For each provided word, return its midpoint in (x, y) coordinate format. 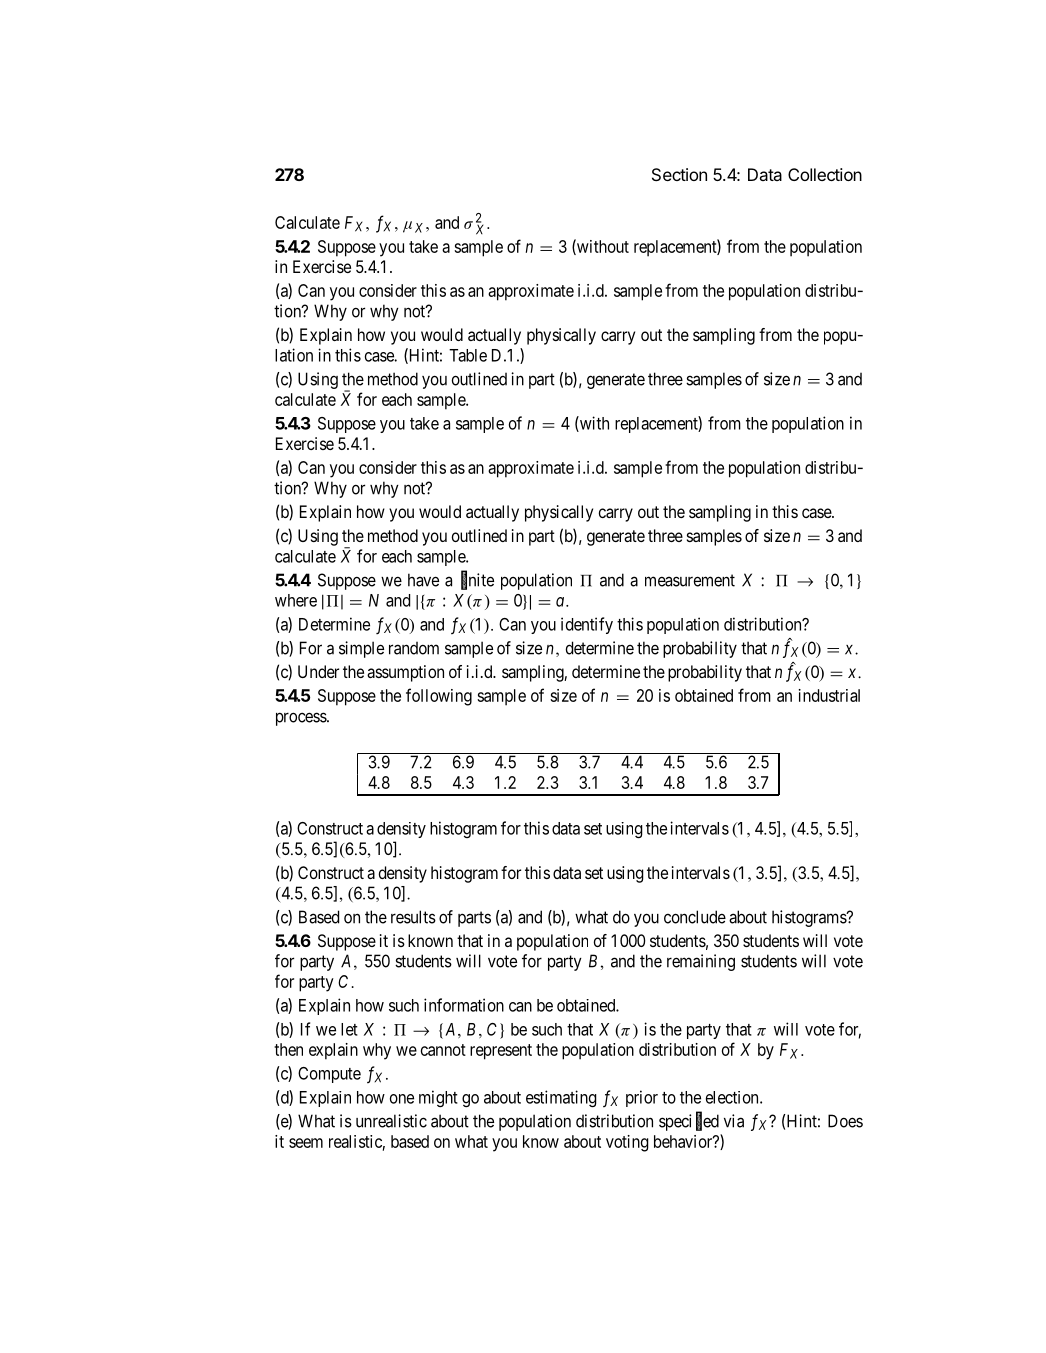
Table (468, 355)
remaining (701, 962)
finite (477, 580)
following (439, 697)
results (413, 917)
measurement (690, 580)
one (402, 1099)
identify (587, 625)
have (423, 580)
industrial (829, 695)
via (734, 1121)
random (414, 648)
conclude (695, 917)
